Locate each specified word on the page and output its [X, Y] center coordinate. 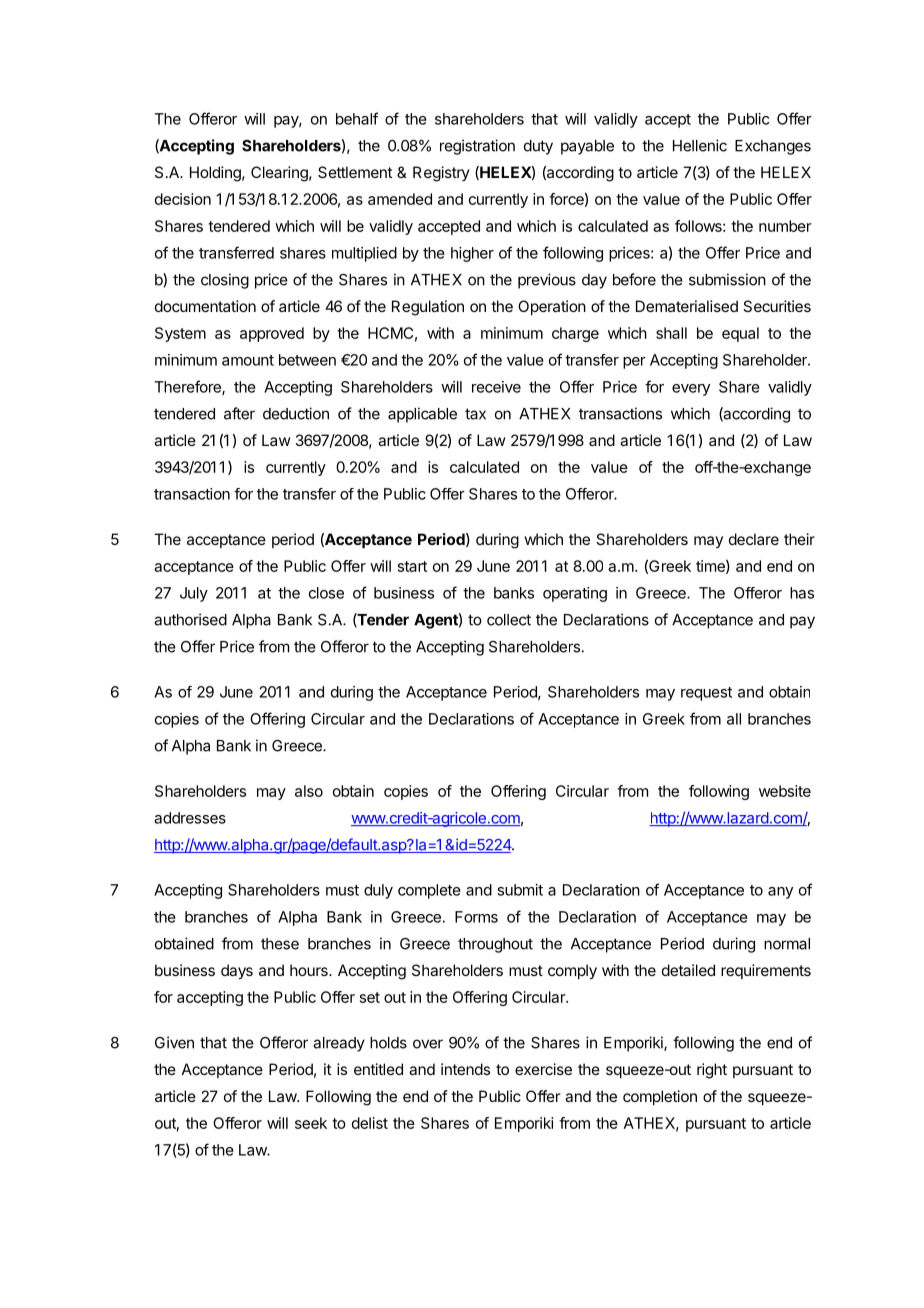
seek [311, 1123]
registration [477, 147]
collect [509, 620]
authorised [190, 619]
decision [183, 199]
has [802, 593]
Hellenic [700, 145]
